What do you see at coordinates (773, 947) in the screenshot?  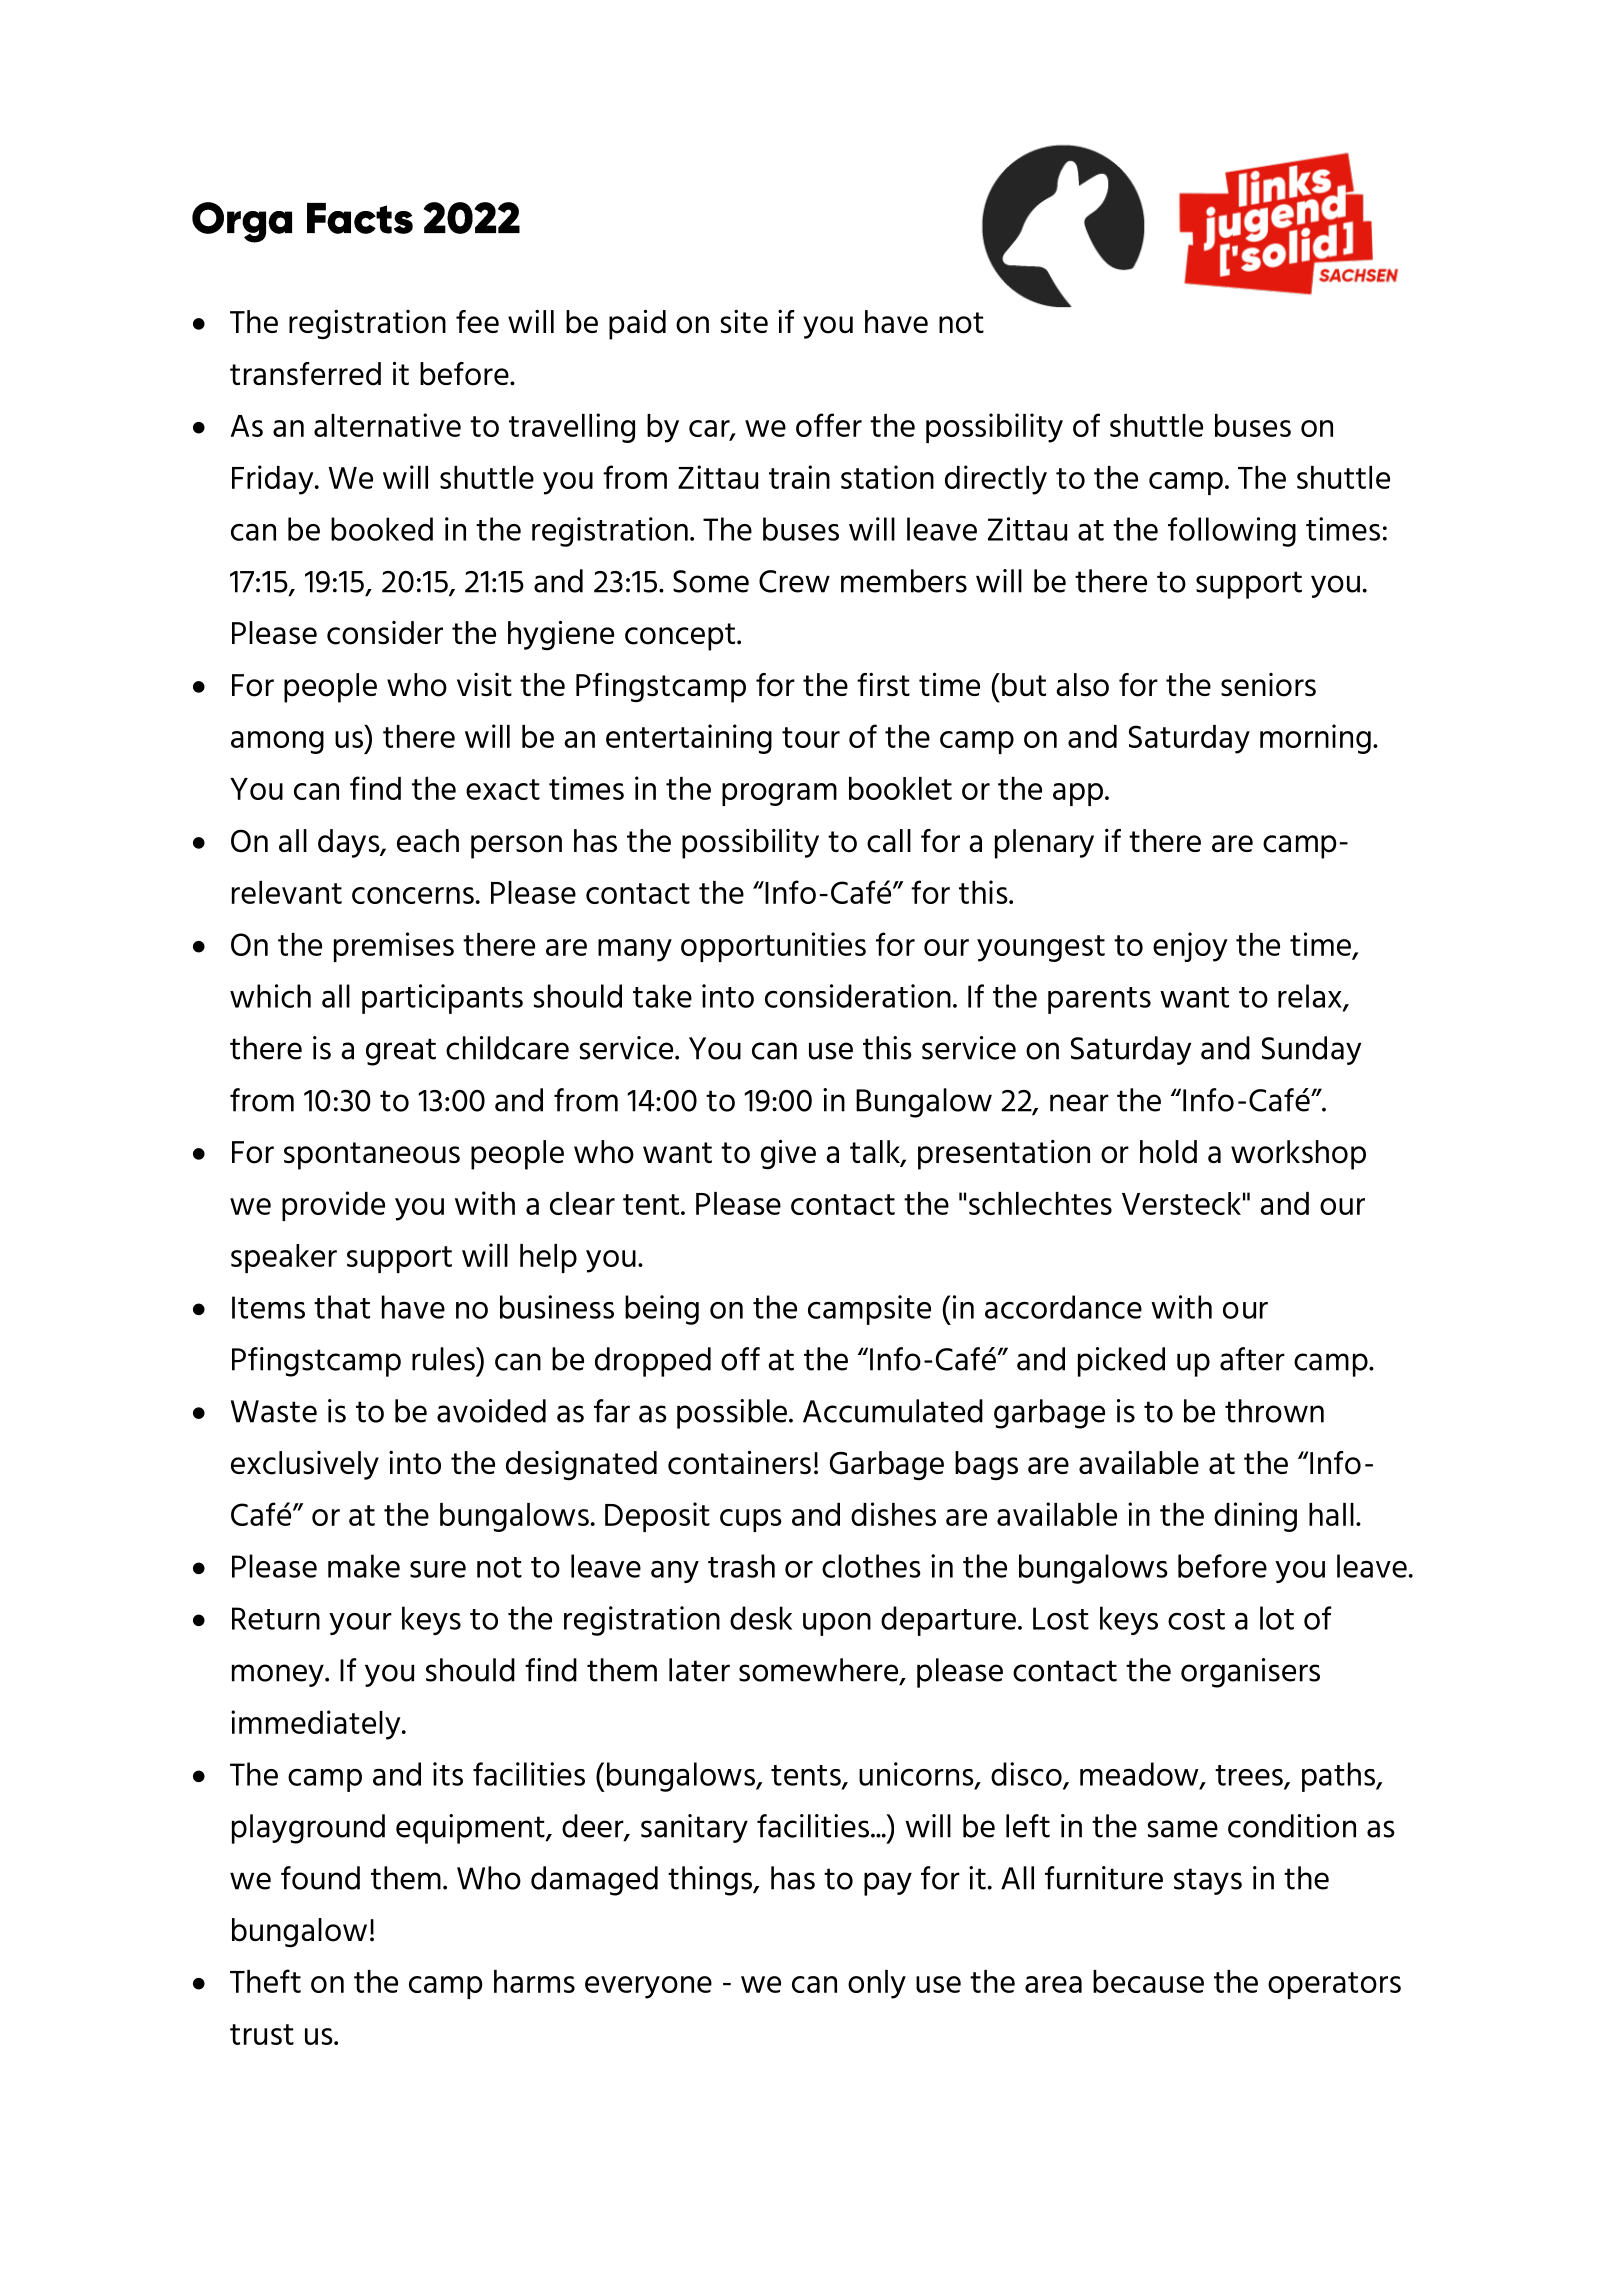 I see `opportunities` at bounding box center [773, 947].
